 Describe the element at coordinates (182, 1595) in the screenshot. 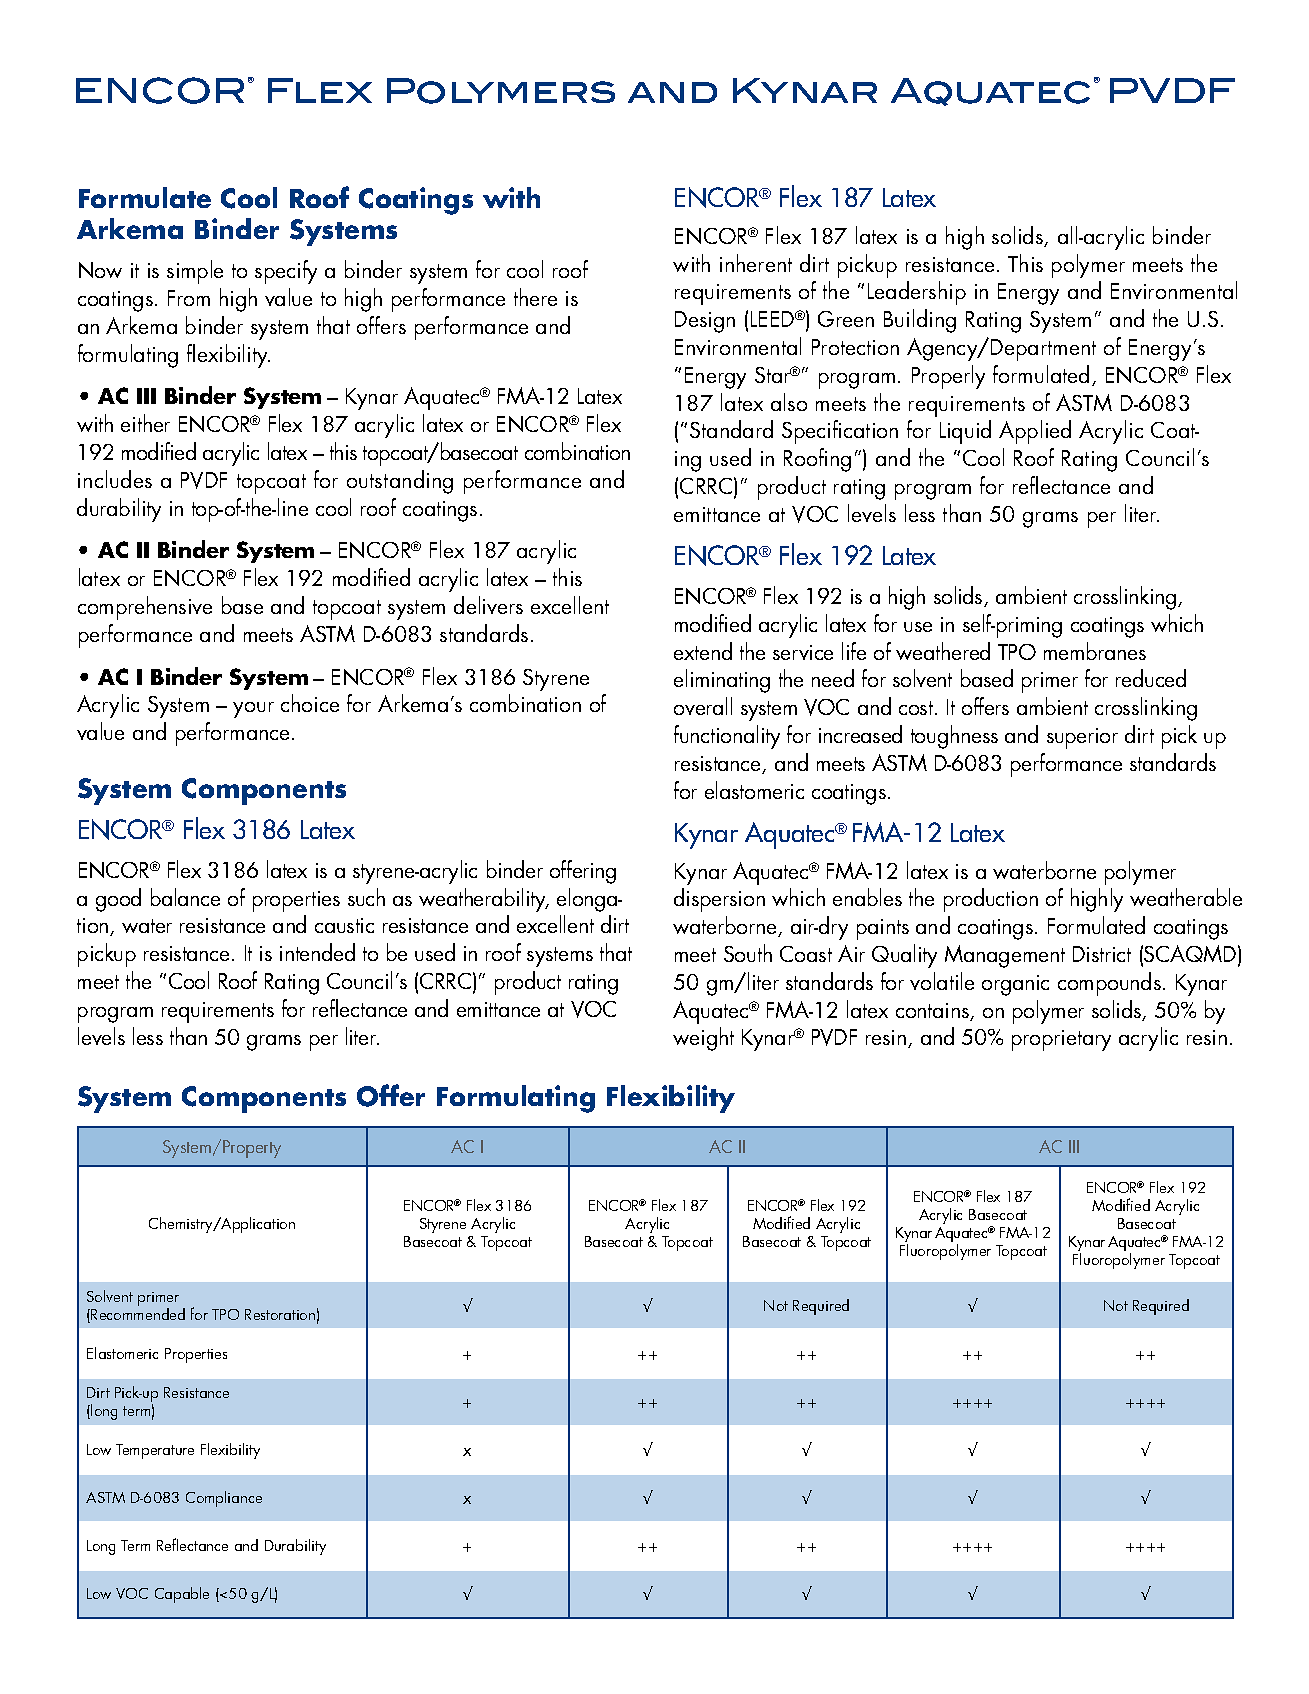

I see `Capable` at that location.
